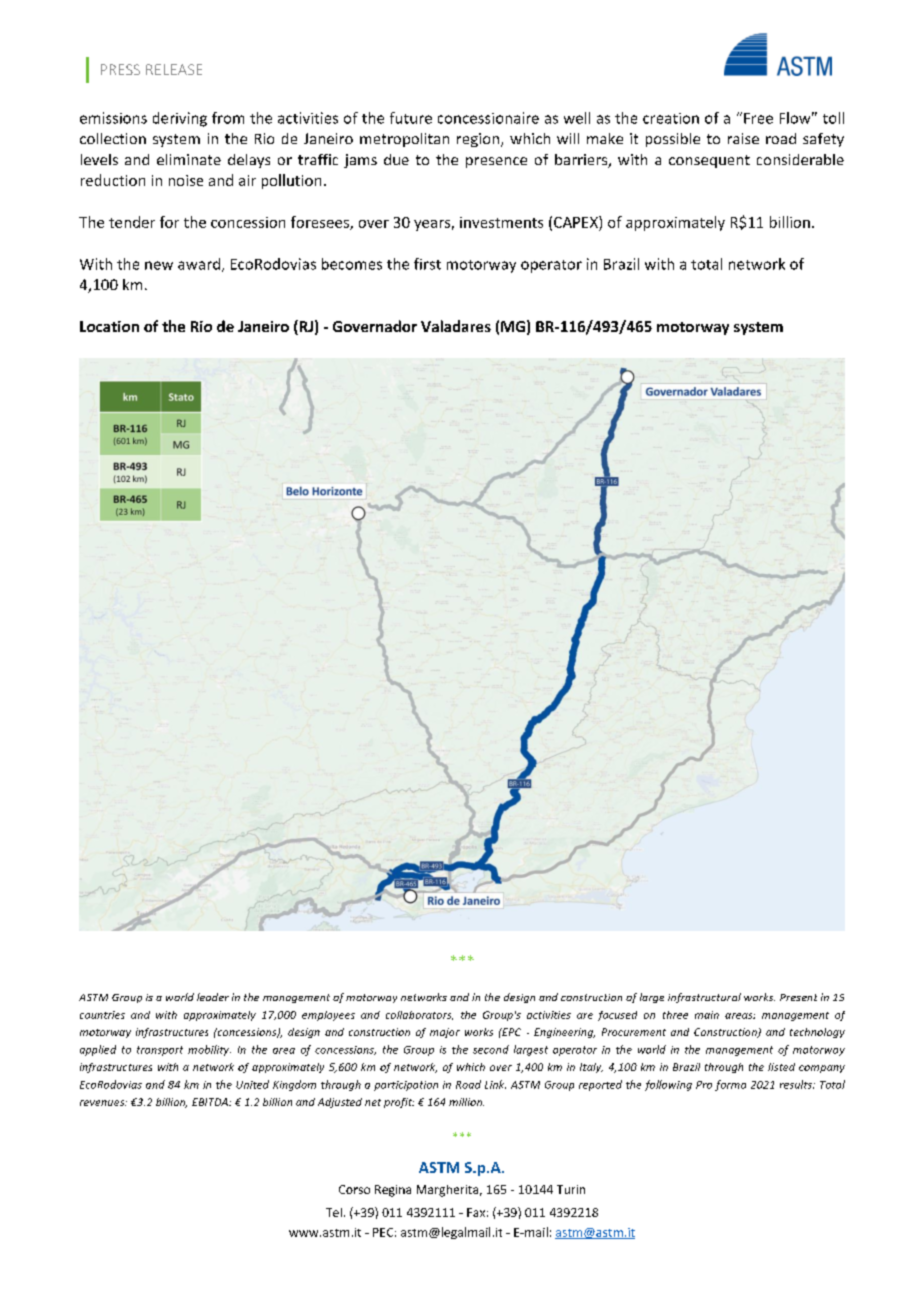 Image resolution: width=924 pixels, height=1309 pixels. I want to click on Location, so click(109, 326).
